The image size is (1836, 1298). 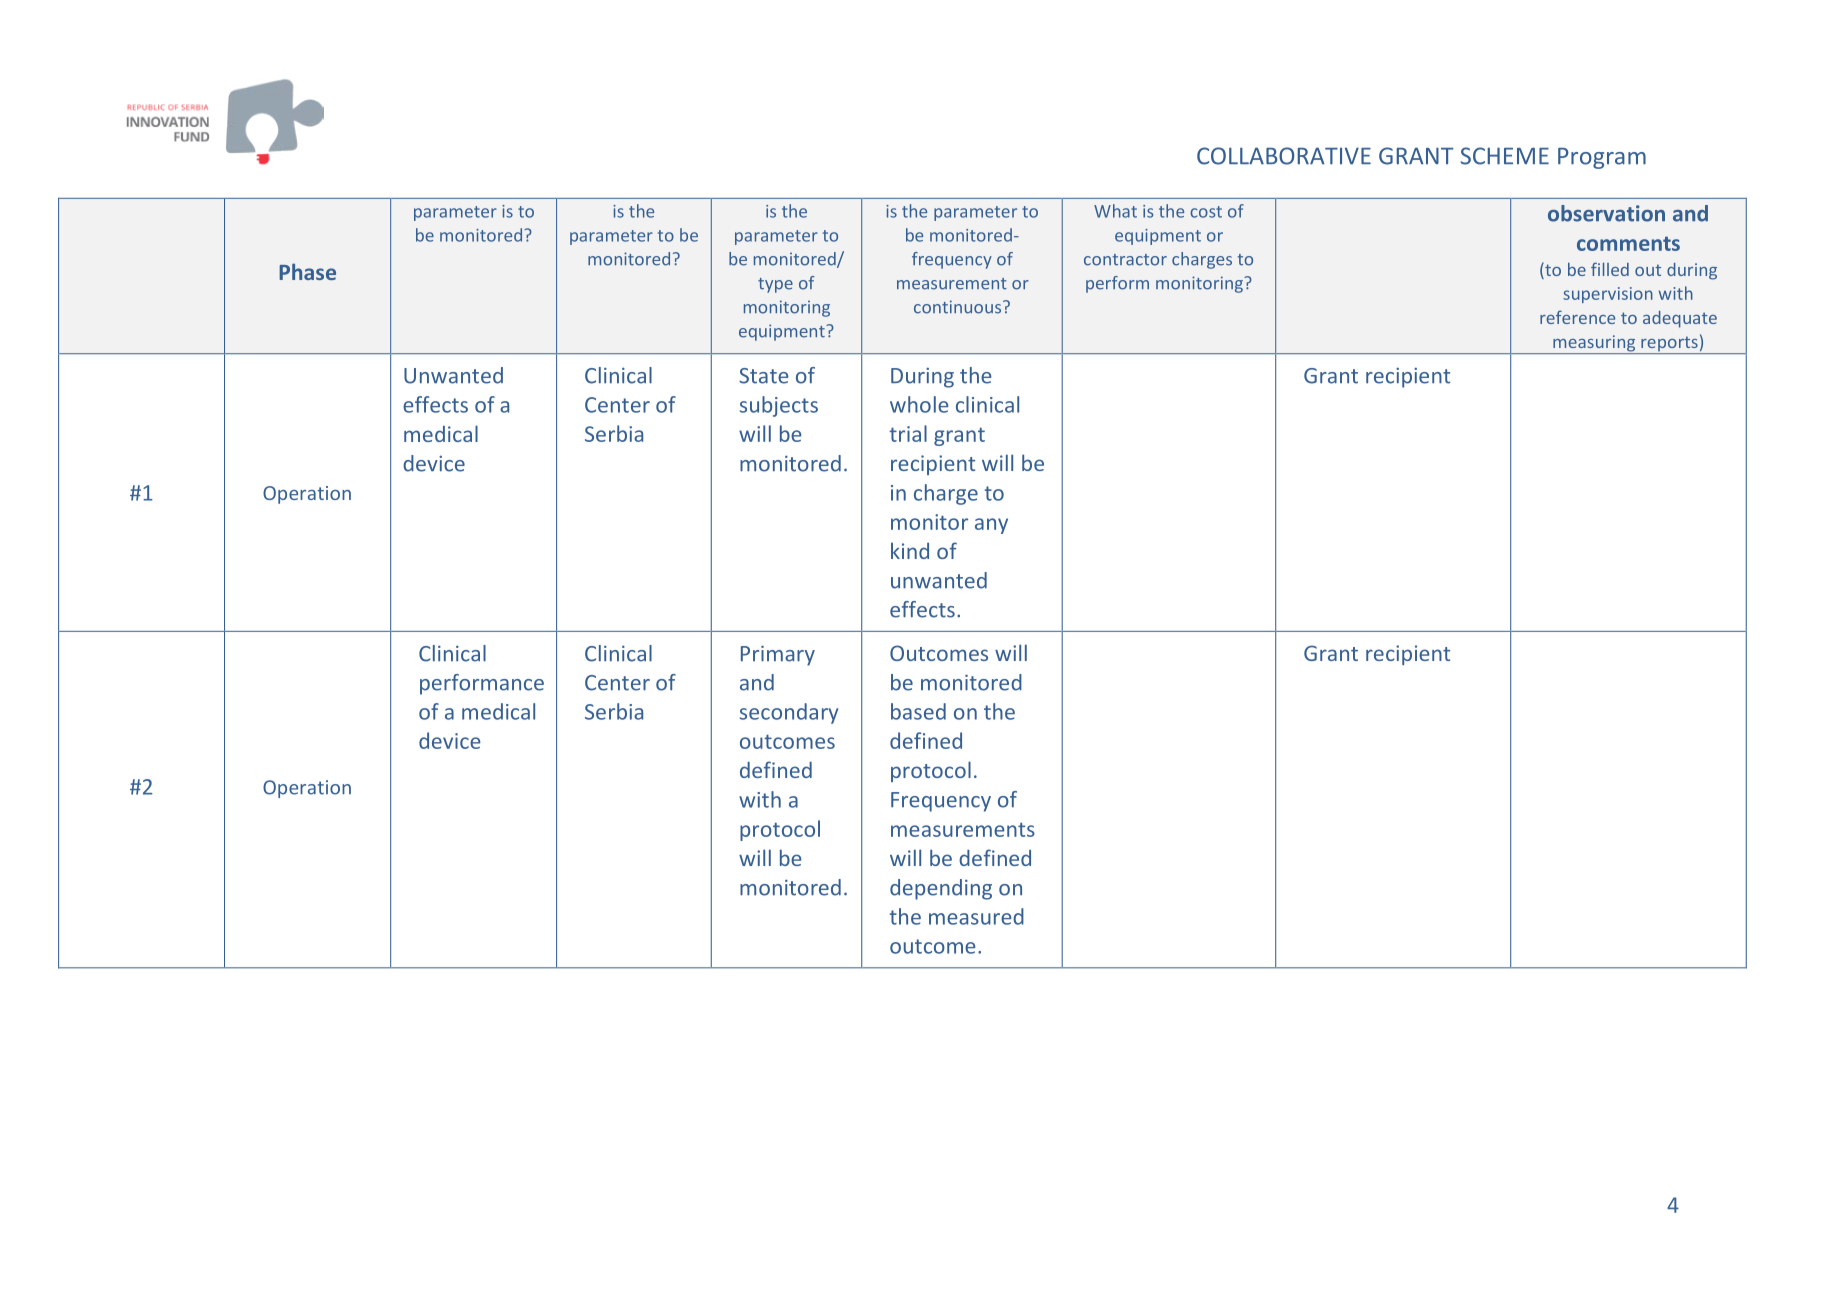 I want to click on measured, so click(x=976, y=916).
